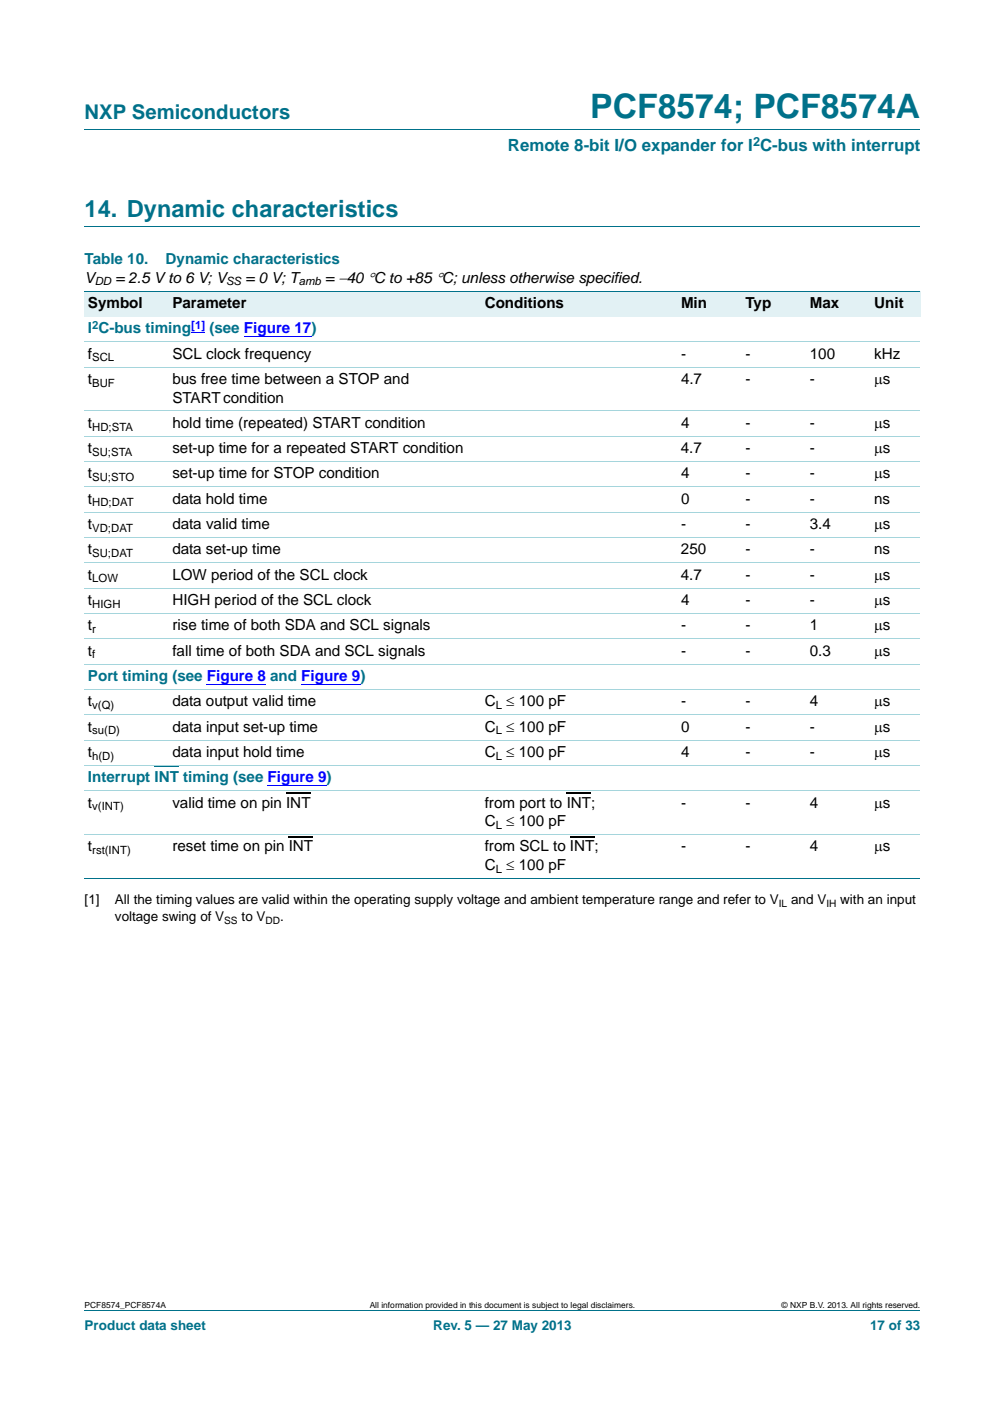  What do you see at coordinates (211, 112) in the screenshot?
I see `Semiconductors` at bounding box center [211, 112].
